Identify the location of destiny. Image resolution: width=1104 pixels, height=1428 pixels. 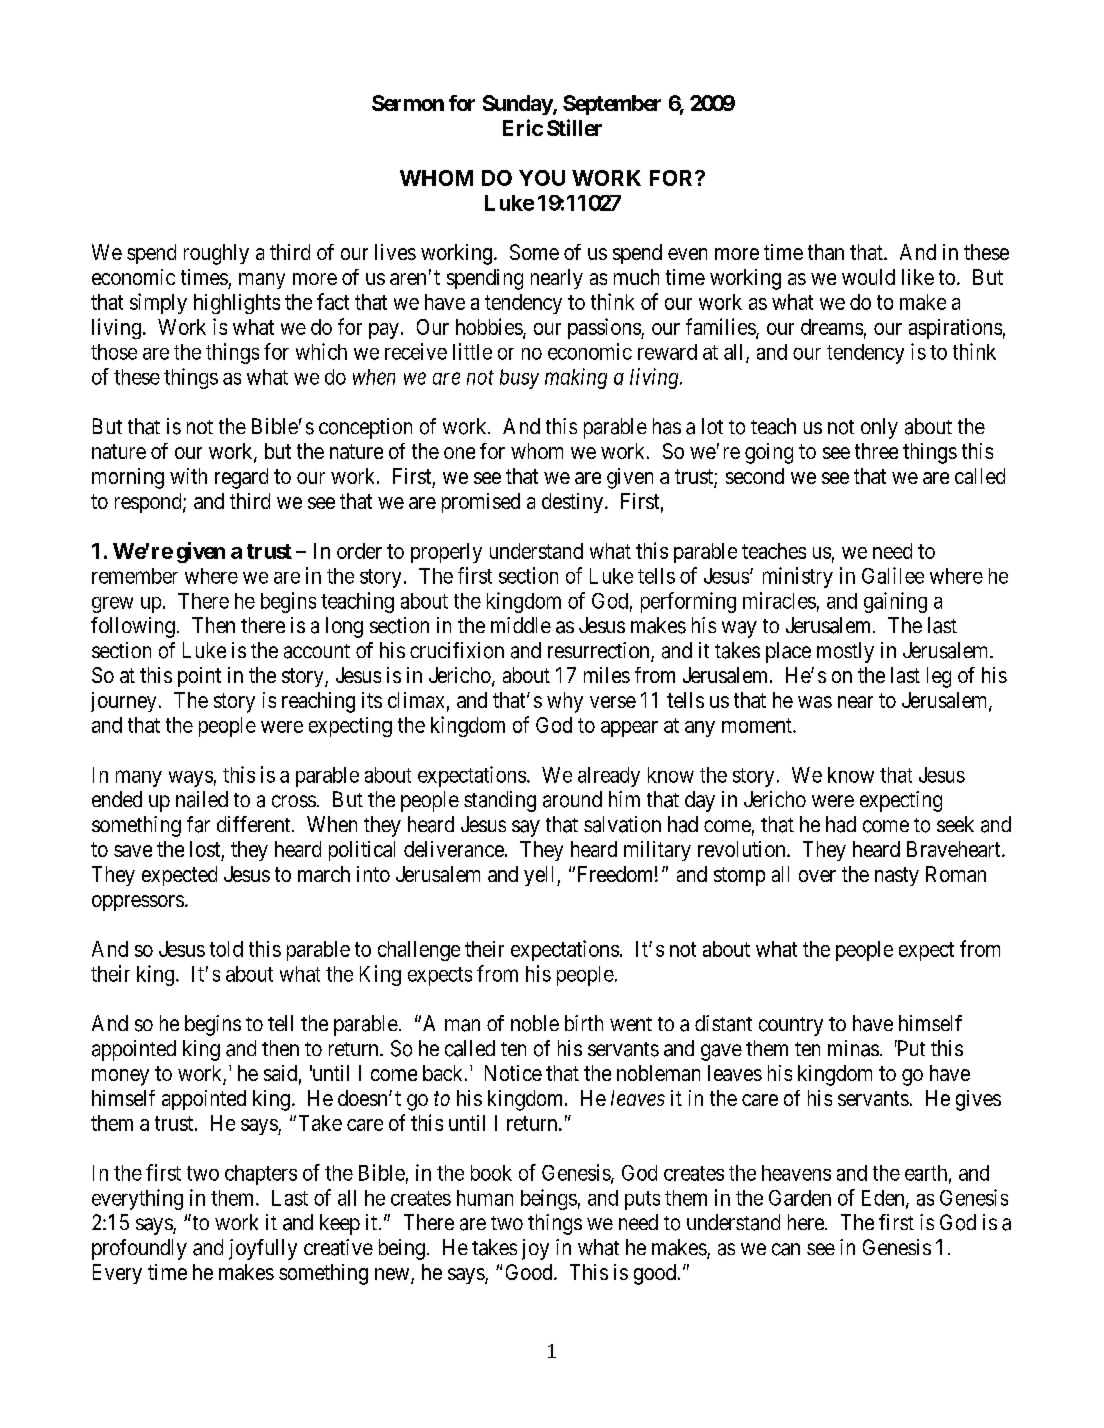
(572, 503).
